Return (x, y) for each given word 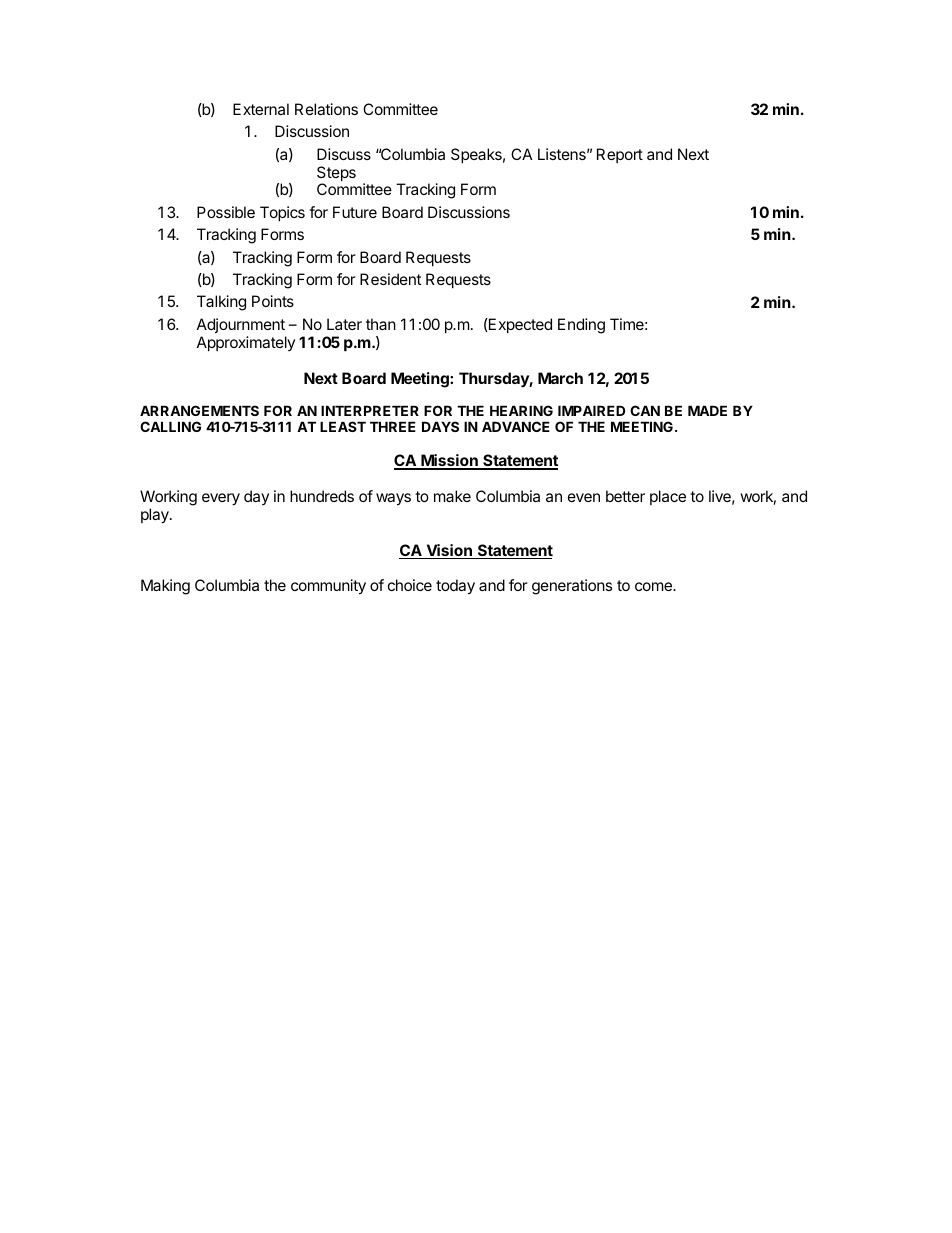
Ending (581, 326)
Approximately (246, 343)
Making (165, 587)
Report (620, 155)
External (261, 109)
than (381, 324)
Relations (326, 109)
